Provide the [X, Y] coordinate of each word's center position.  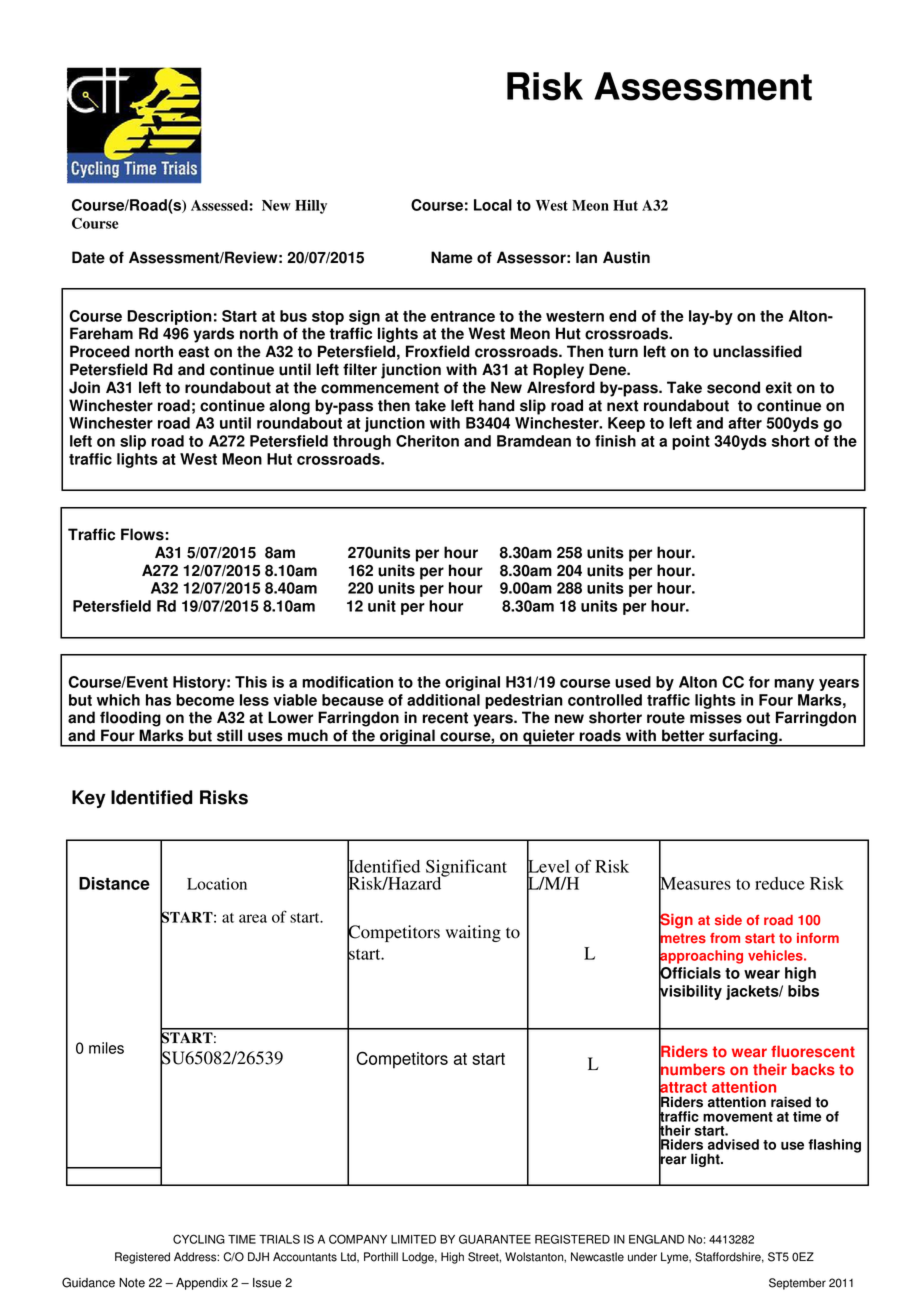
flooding [130, 719]
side [728, 920]
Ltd [349, 1257]
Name [452, 257]
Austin [626, 257]
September [797, 1284]
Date [88, 257]
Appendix [202, 1284]
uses [265, 737]
